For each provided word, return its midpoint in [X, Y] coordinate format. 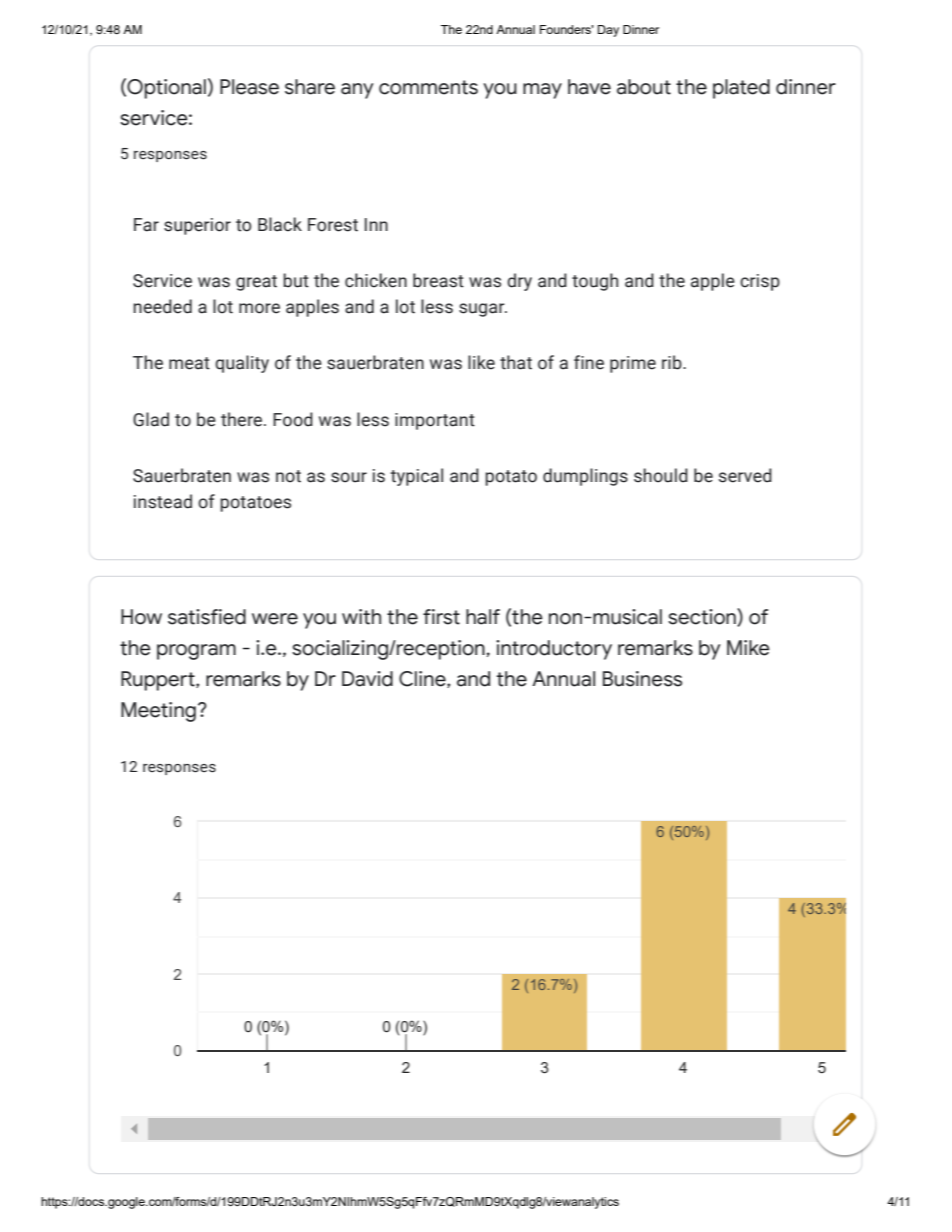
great [256, 283]
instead [163, 501]
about [644, 87]
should [661, 475]
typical [416, 477]
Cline [423, 679]
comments [428, 87]
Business [642, 679]
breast [438, 280]
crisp [760, 282]
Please [249, 87]
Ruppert [159, 681]
